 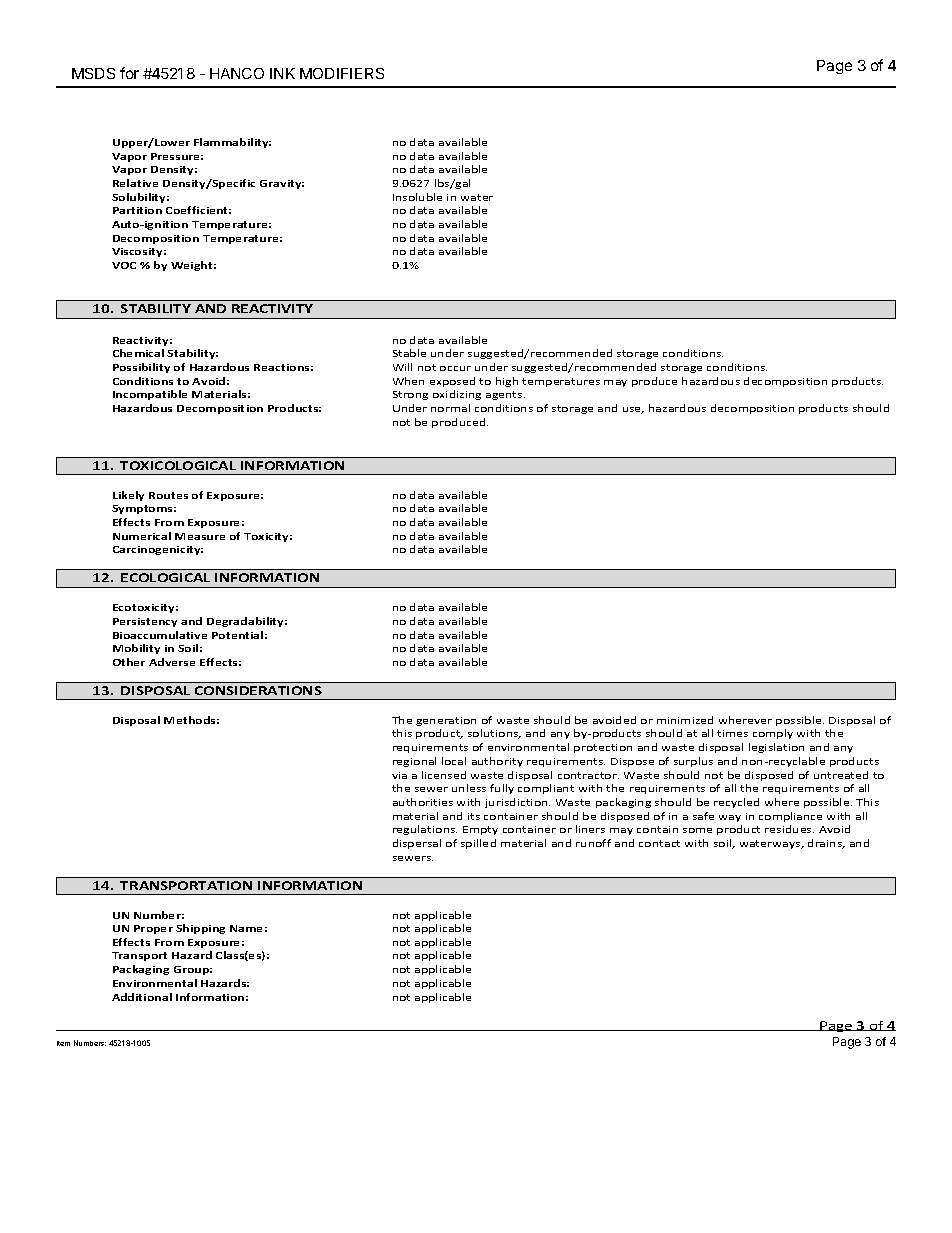 What do you see at coordinates (172, 662) in the screenshot?
I see `Adverse` at bounding box center [172, 662].
